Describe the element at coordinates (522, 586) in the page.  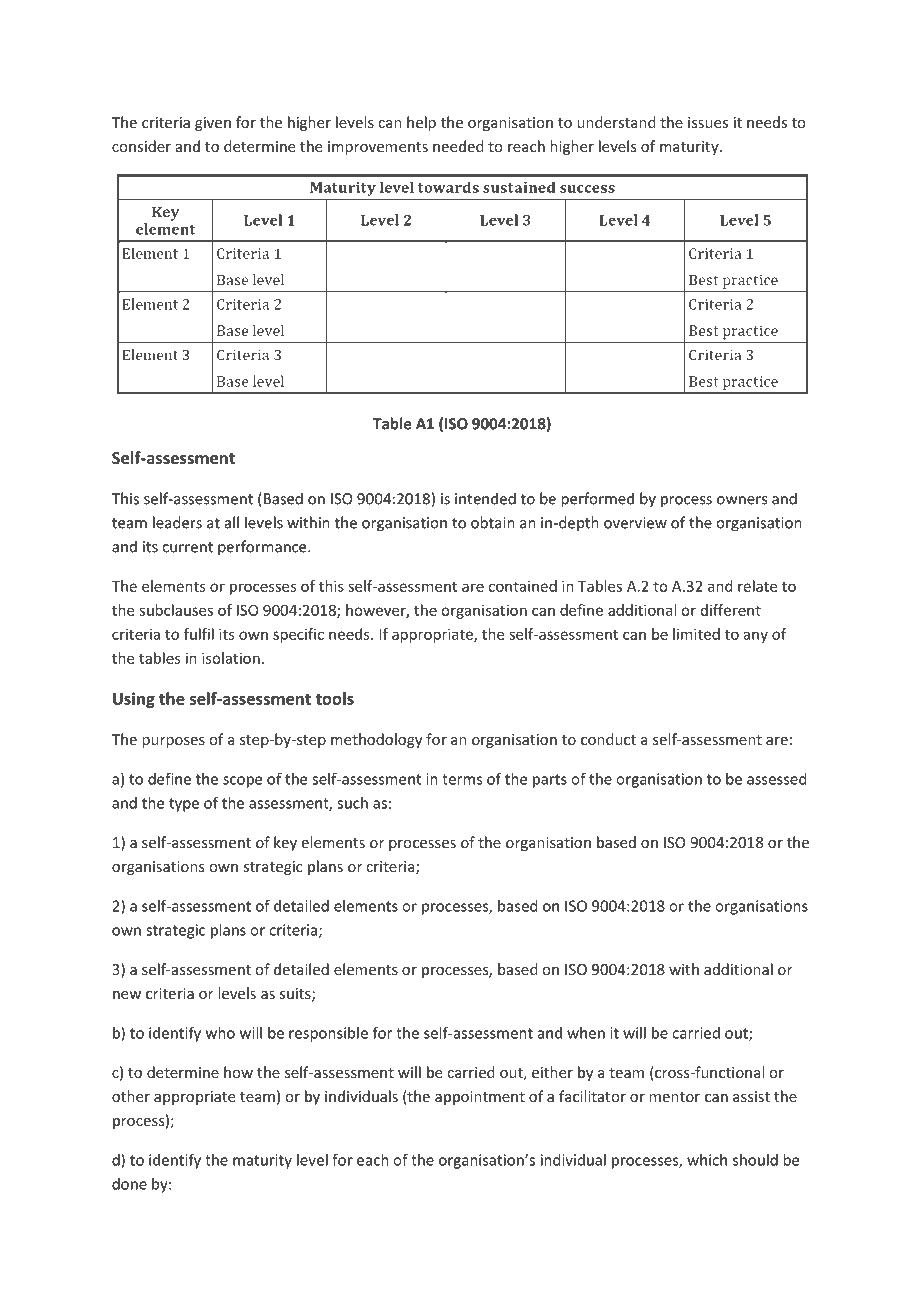
I see `contained` at that location.
